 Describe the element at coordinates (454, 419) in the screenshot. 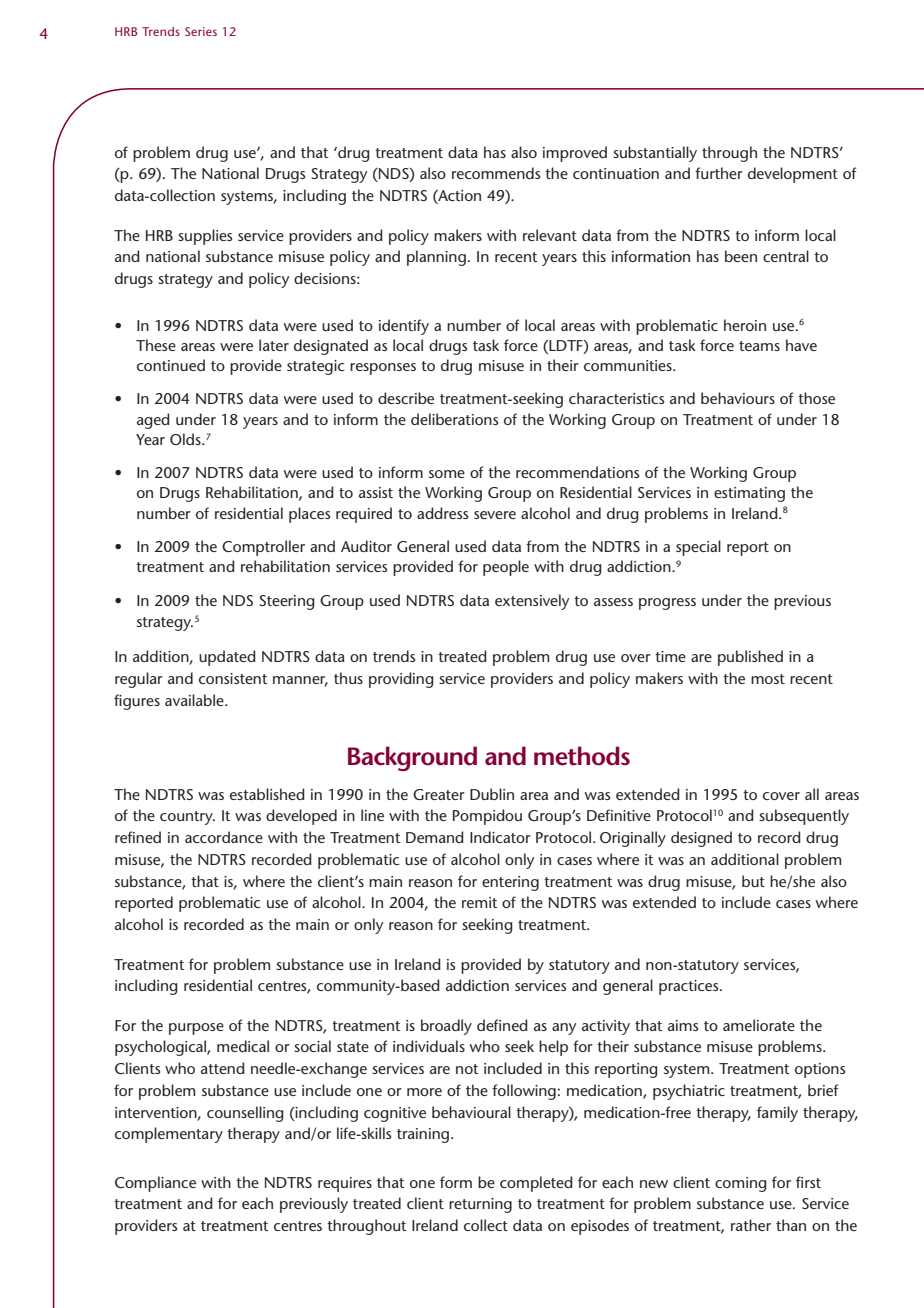

I see `deliberations` at that location.
